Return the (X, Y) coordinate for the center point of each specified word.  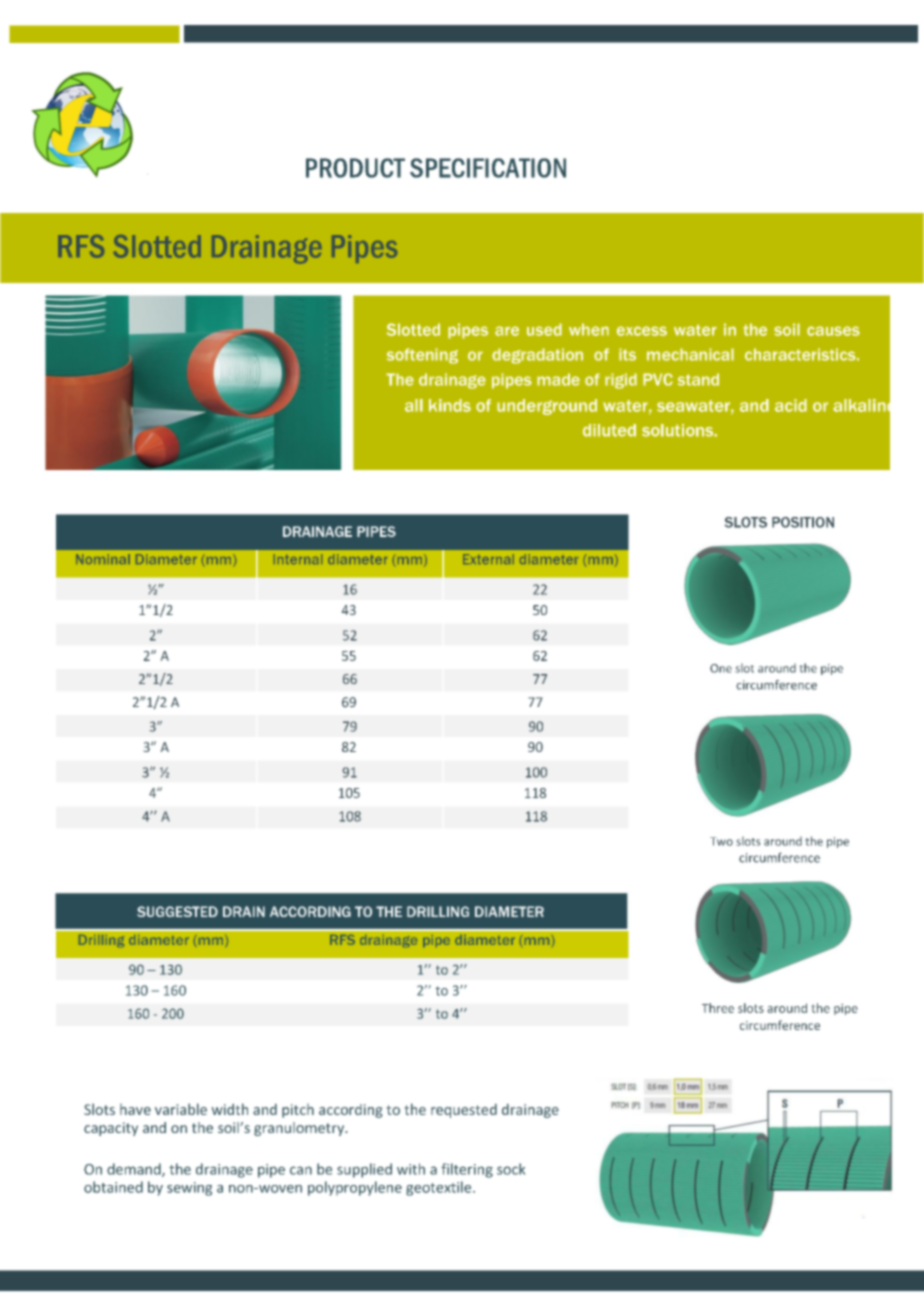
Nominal (103, 559)
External (488, 559)
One (721, 668)
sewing (189, 1189)
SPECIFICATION (488, 168)
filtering (467, 1170)
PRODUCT (355, 168)
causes (833, 331)
